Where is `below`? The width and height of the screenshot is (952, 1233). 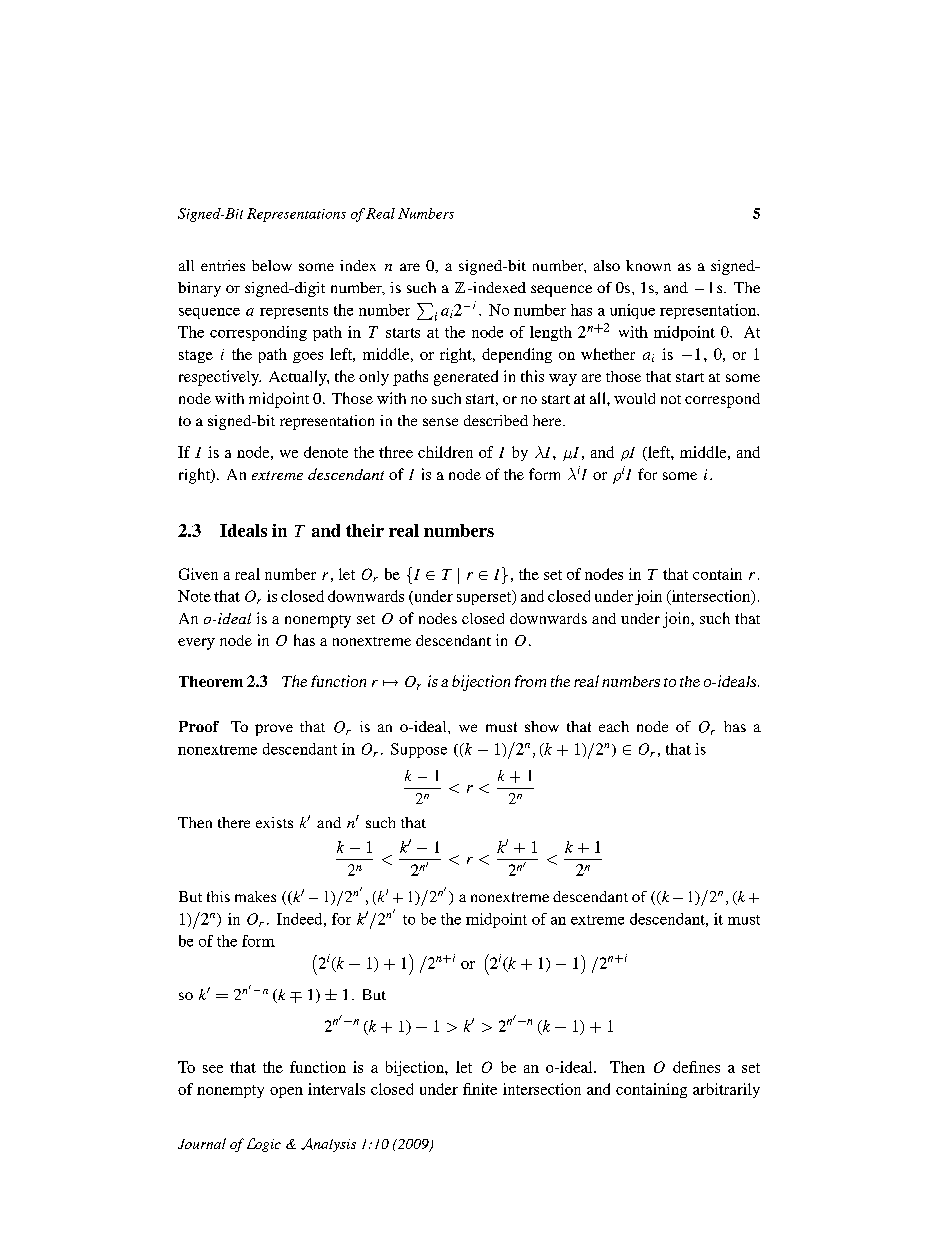 below is located at coordinates (272, 265).
